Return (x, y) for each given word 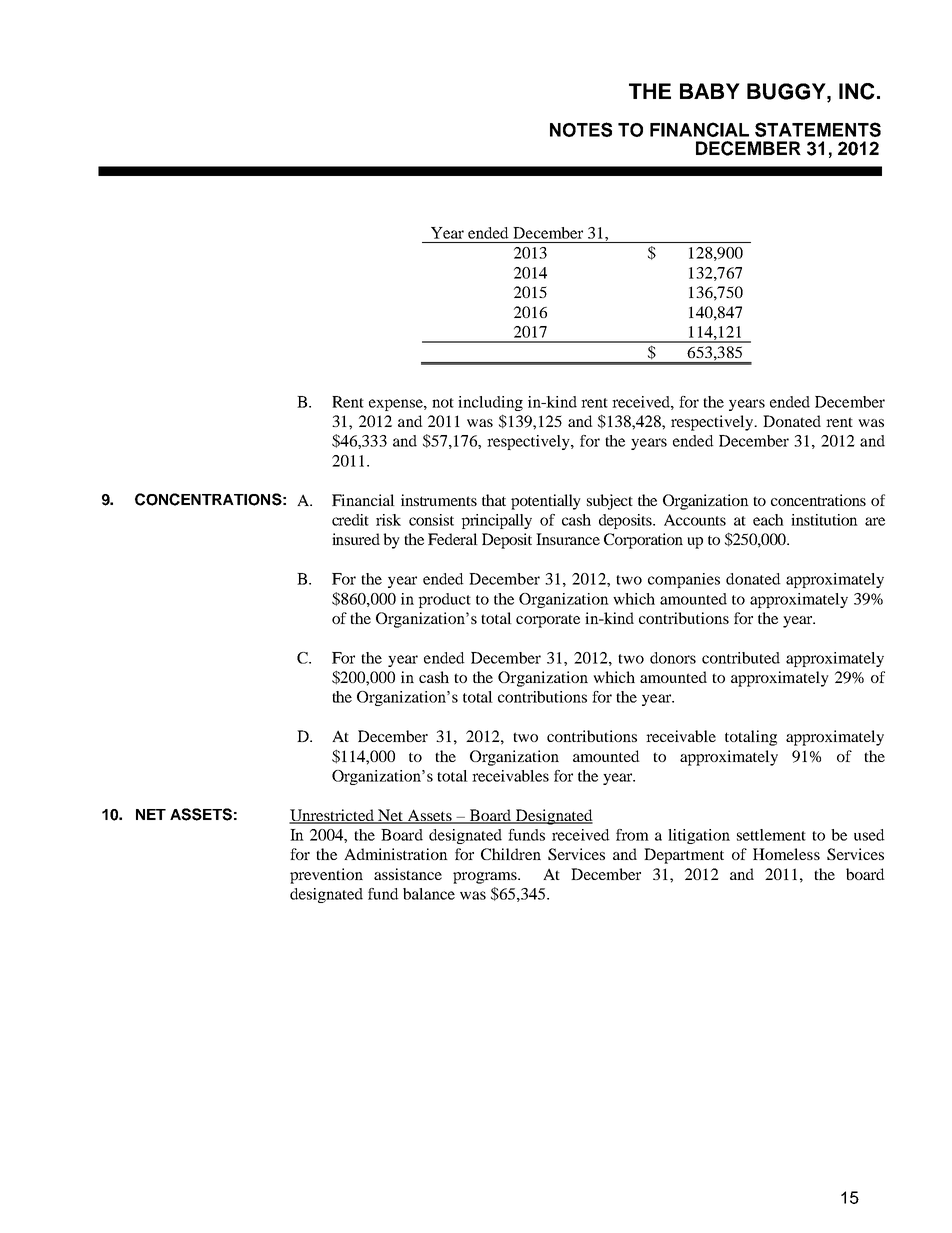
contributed (741, 658)
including (490, 403)
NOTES (581, 129)
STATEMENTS (818, 129)
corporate (548, 621)
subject (610, 502)
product (444, 600)
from (632, 835)
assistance (408, 874)
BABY (710, 91)
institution (824, 520)
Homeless (786, 854)
